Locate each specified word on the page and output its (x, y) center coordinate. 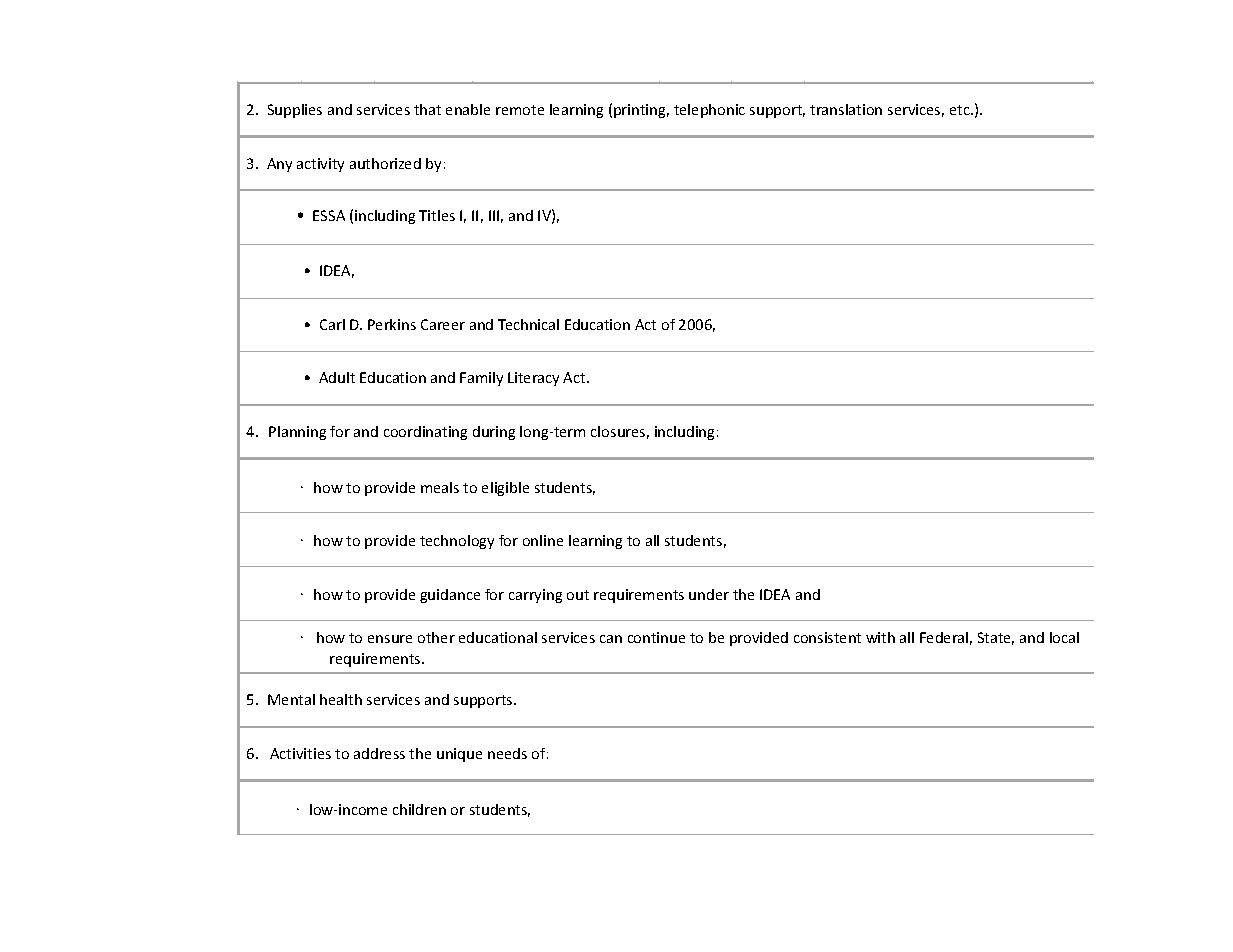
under (709, 594)
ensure (390, 639)
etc (961, 110)
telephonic (709, 111)
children (419, 809)
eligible (505, 489)
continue (656, 637)
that (427, 109)
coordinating (425, 433)
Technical (528, 324)
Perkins (392, 324)
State (996, 638)
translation (846, 109)
